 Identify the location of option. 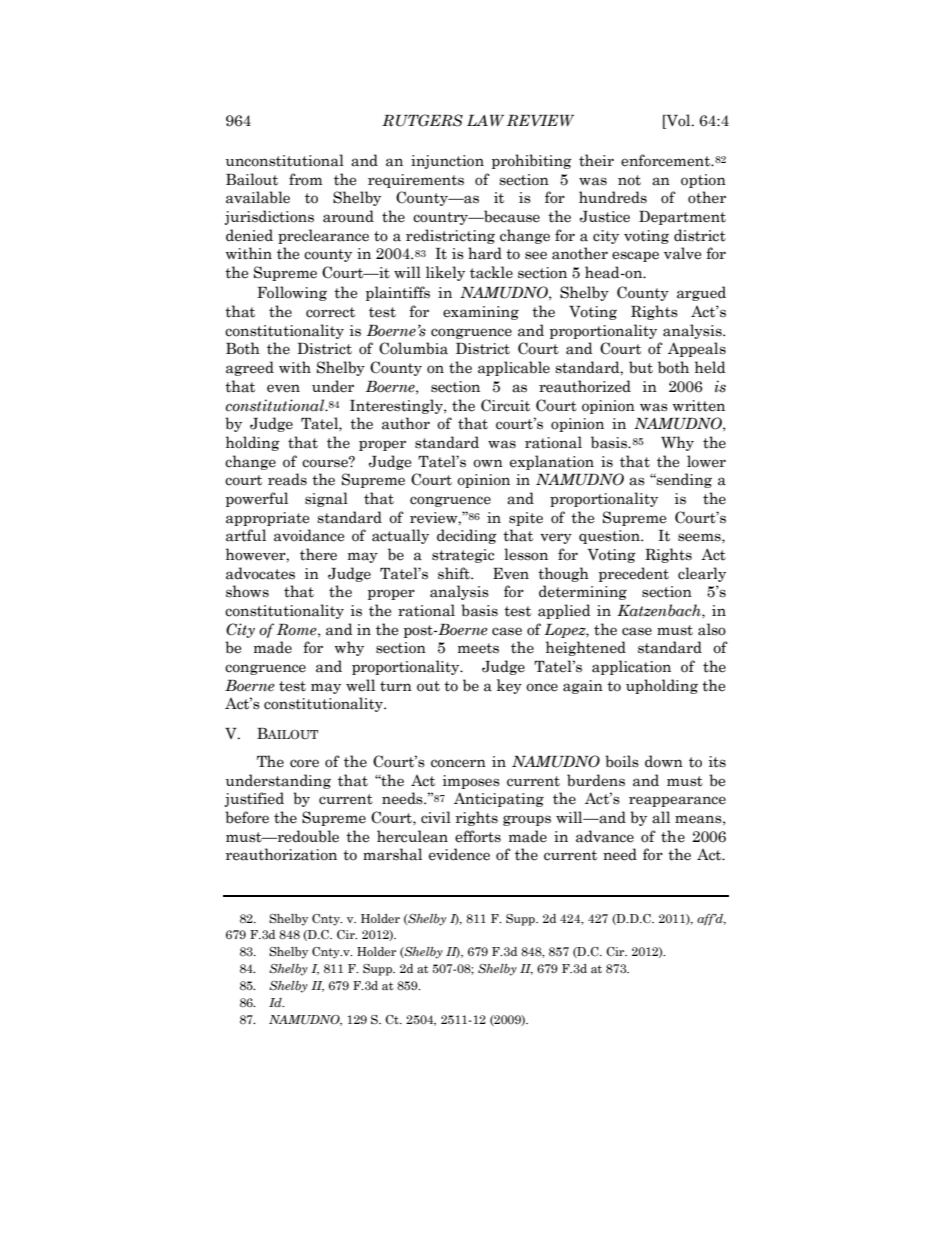
(703, 181).
